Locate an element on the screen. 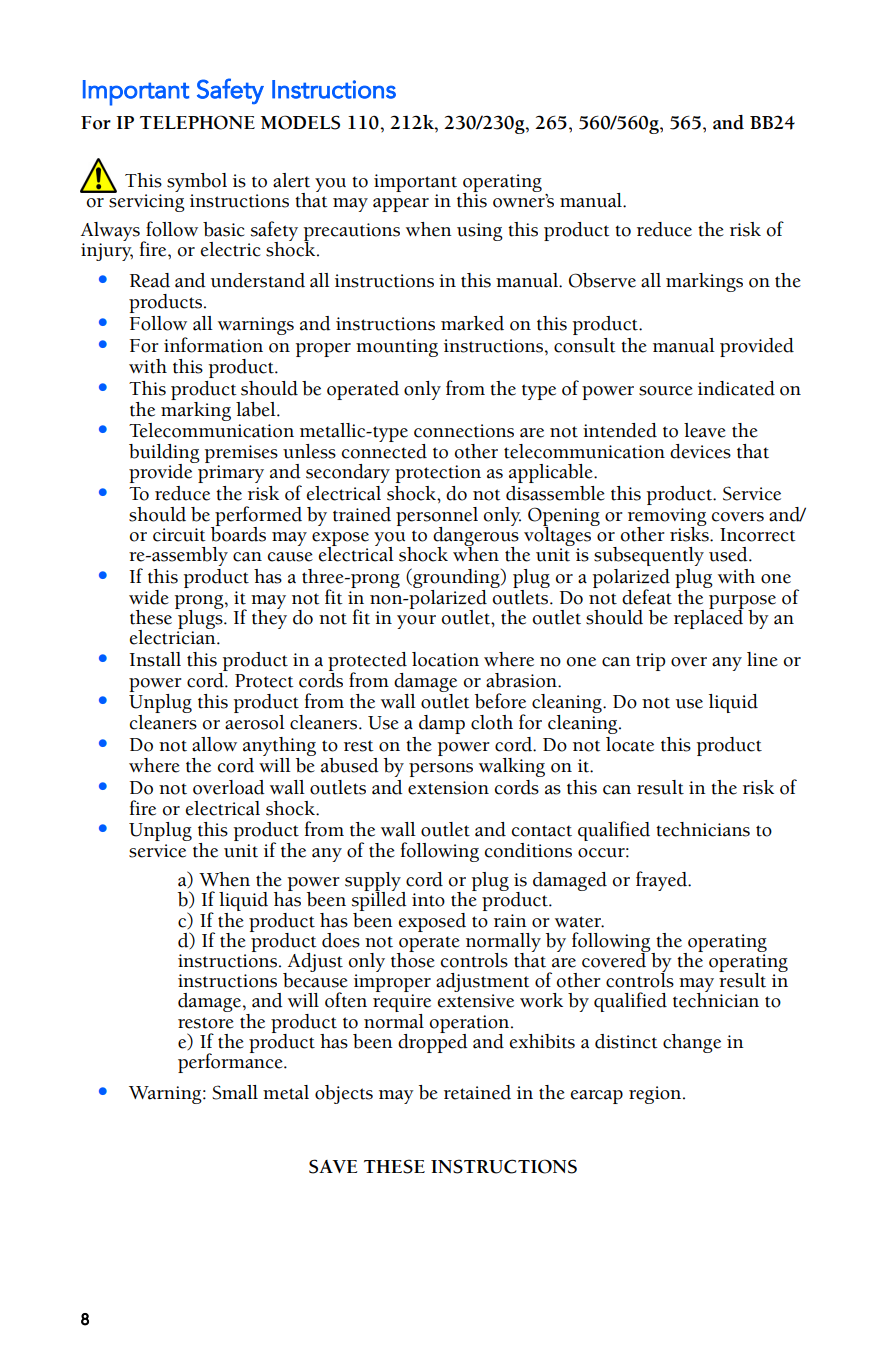  Small is located at coordinates (235, 1092).
